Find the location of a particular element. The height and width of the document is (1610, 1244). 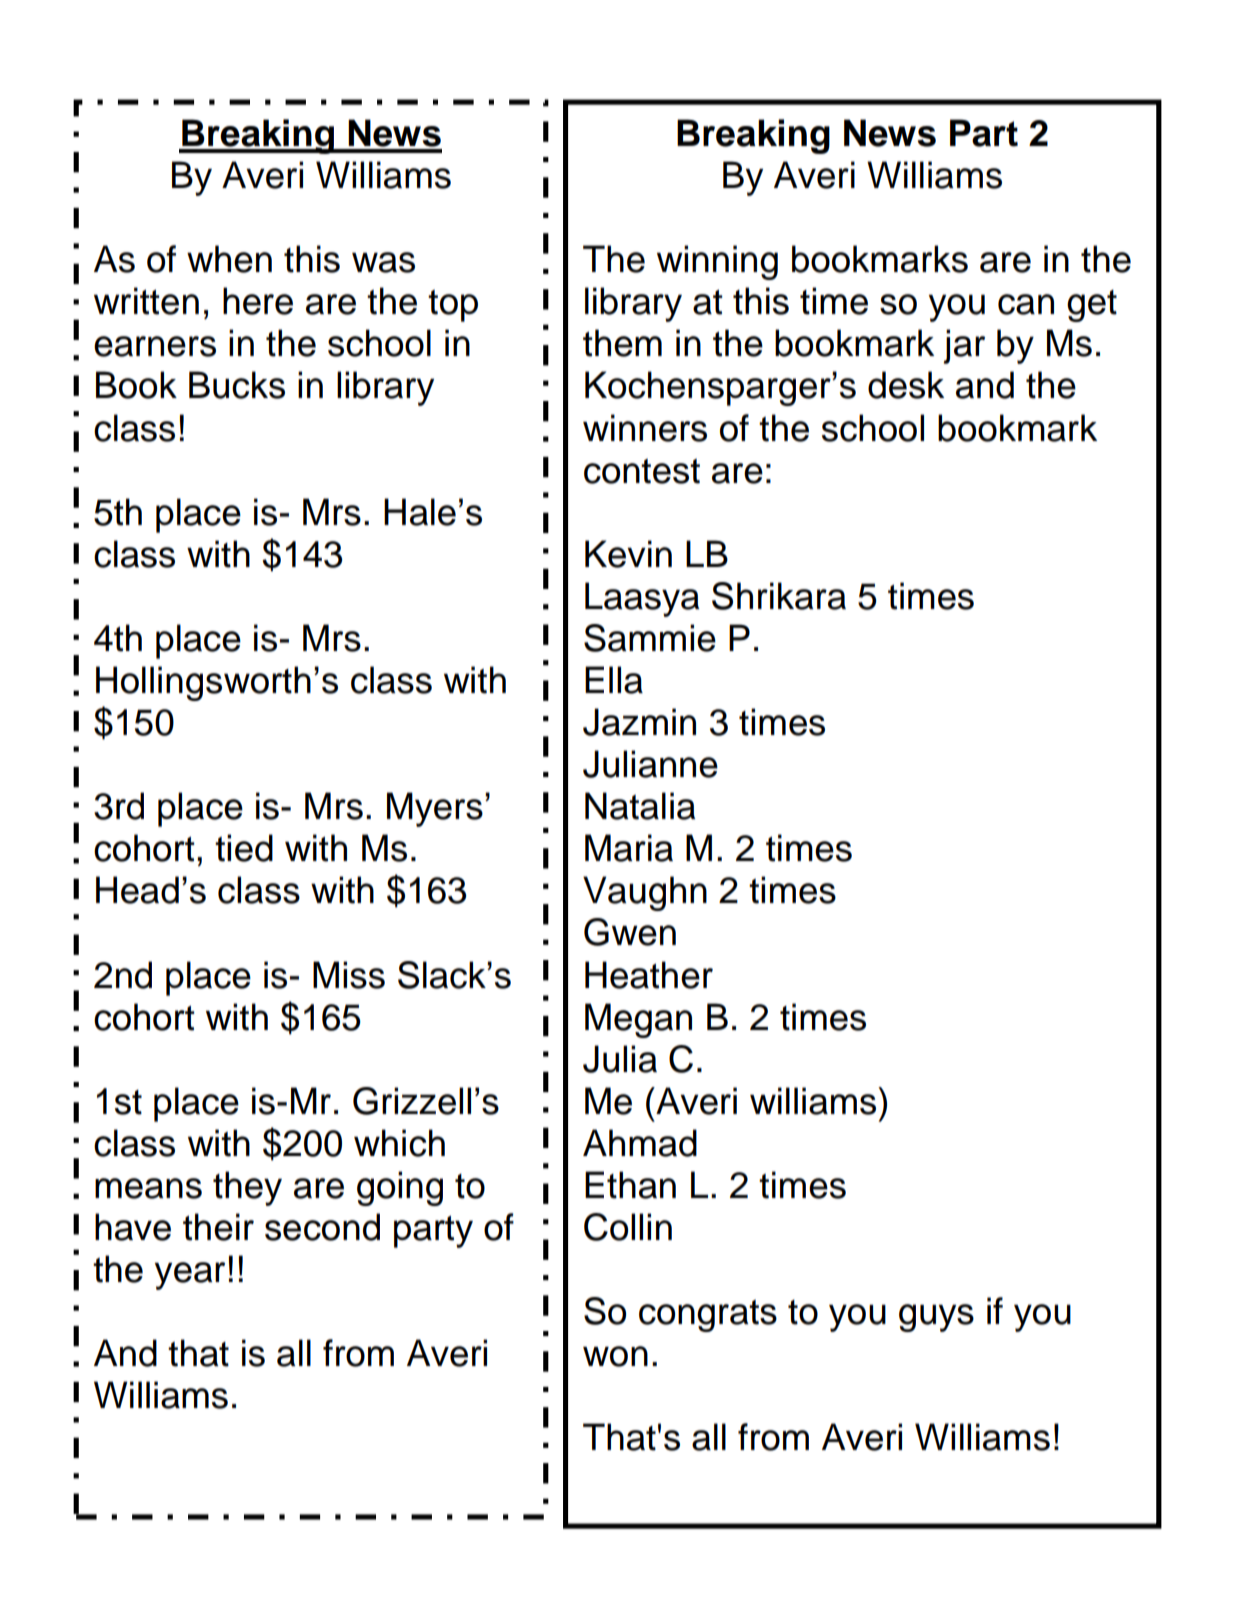

Jazmin is located at coordinates (639, 722).
